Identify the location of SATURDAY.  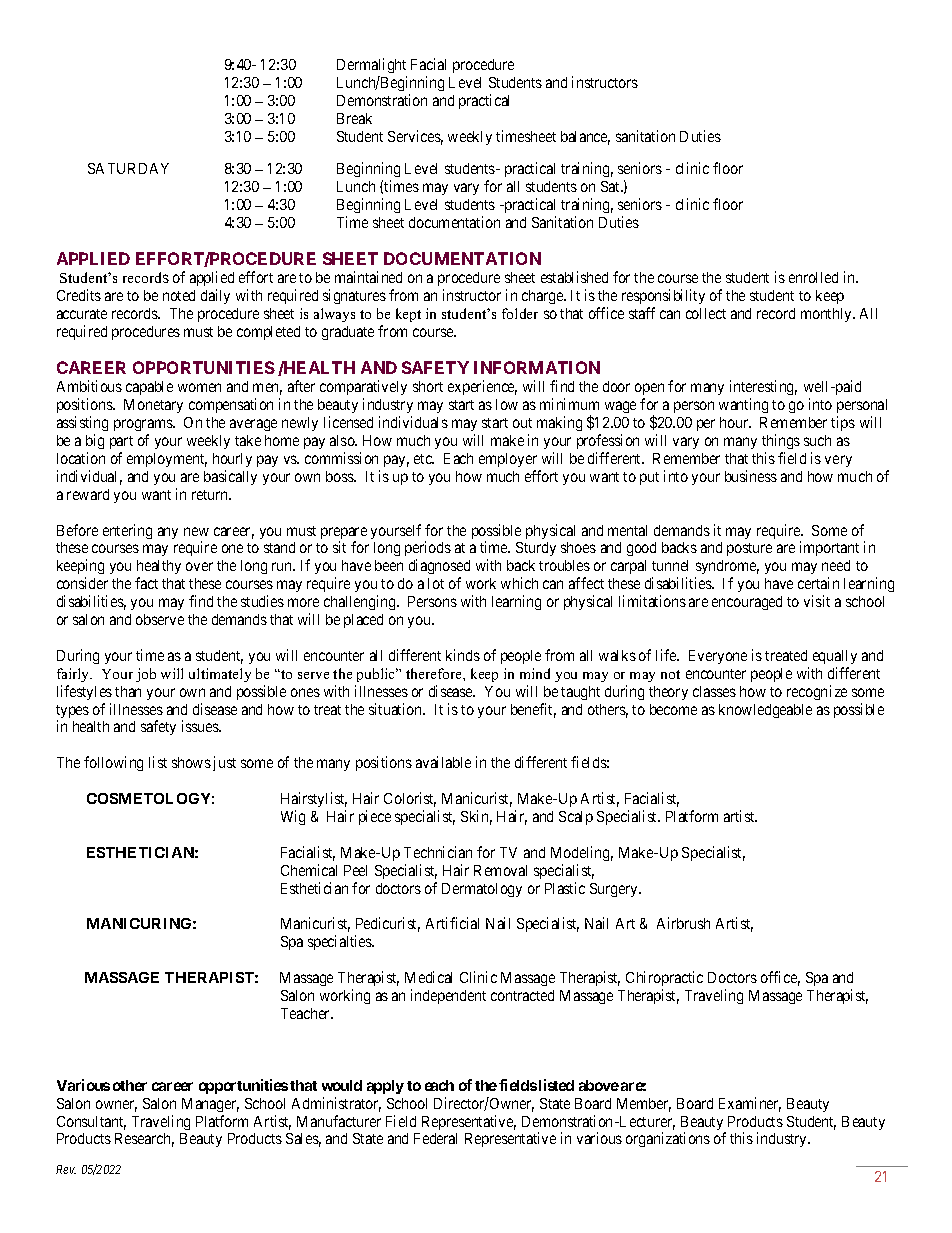
(128, 168).
